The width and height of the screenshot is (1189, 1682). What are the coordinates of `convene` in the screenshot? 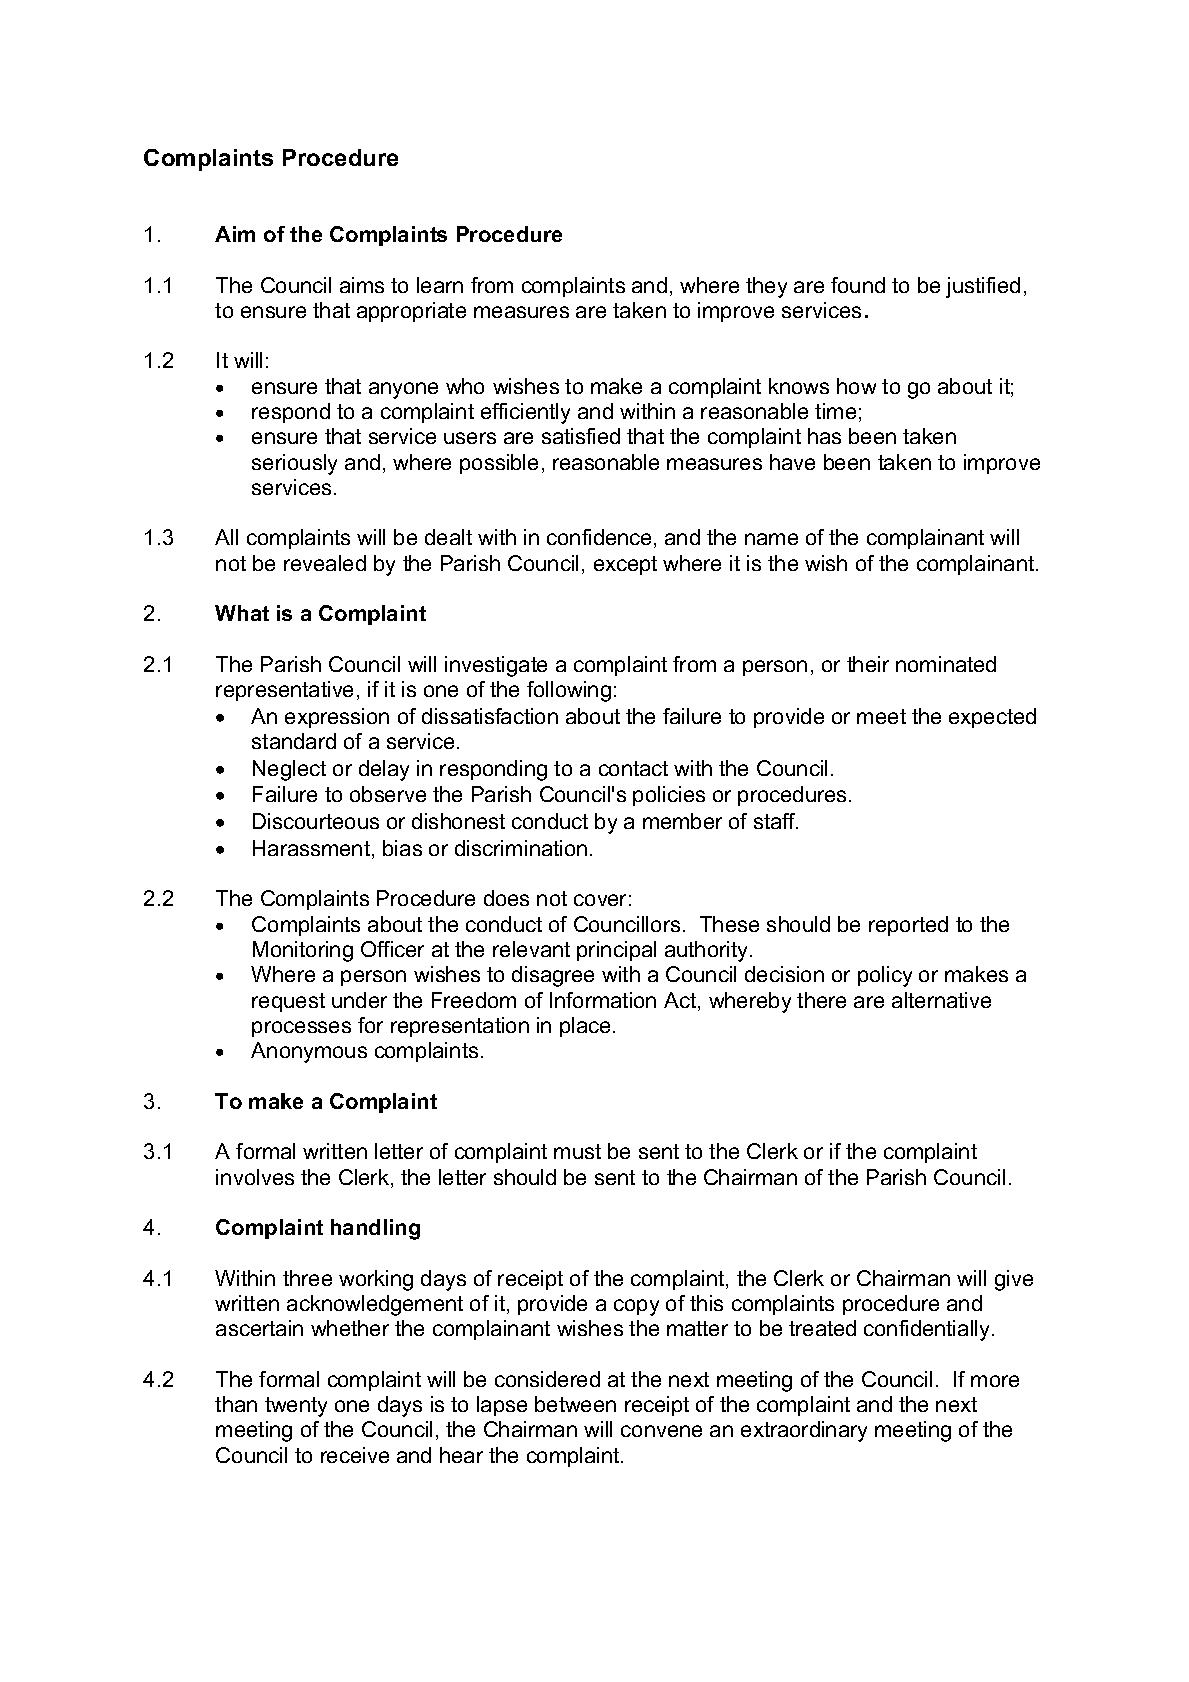 It's located at (661, 1431).
